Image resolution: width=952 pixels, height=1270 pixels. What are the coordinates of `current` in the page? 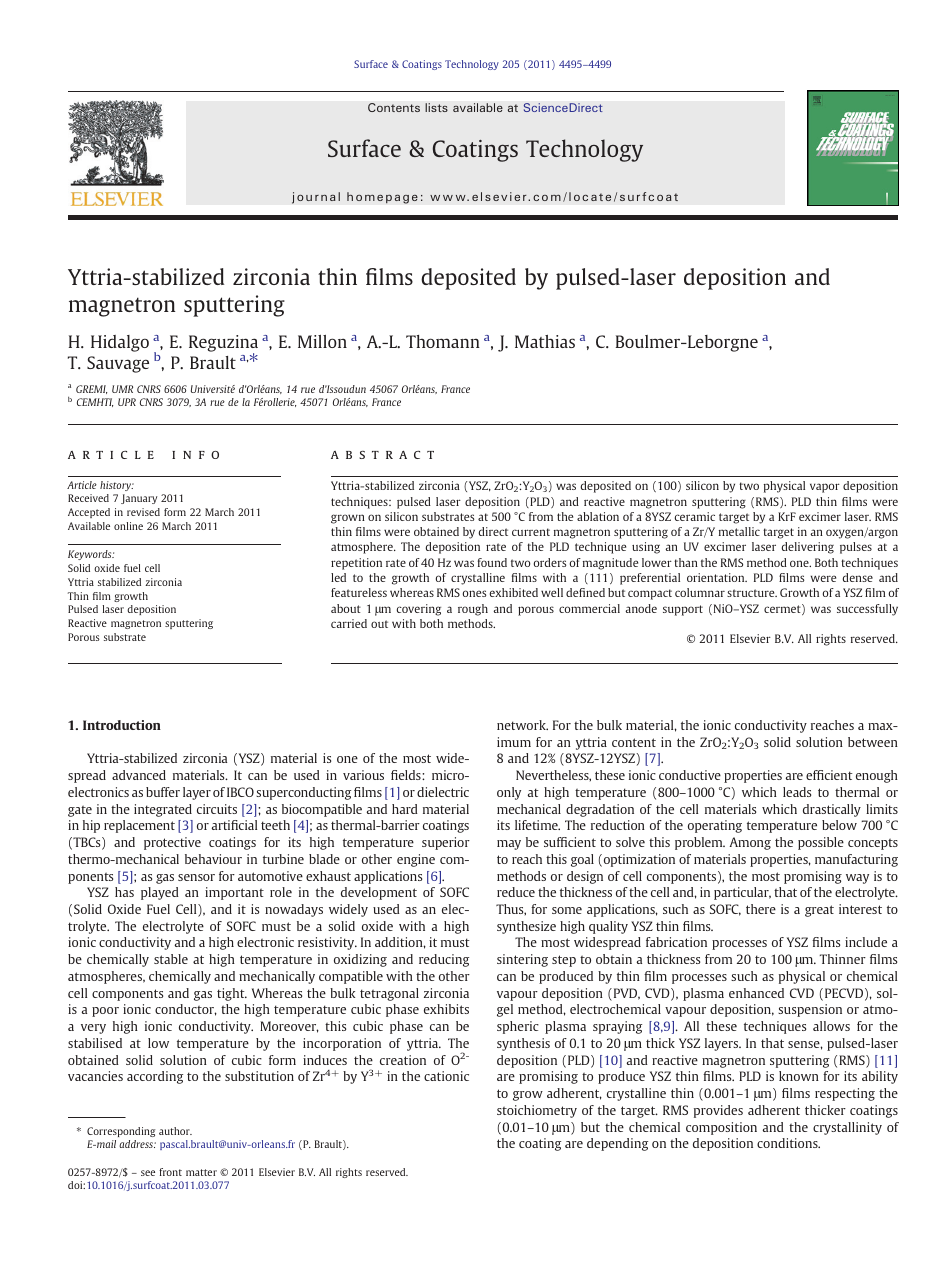 It's located at (531, 532).
